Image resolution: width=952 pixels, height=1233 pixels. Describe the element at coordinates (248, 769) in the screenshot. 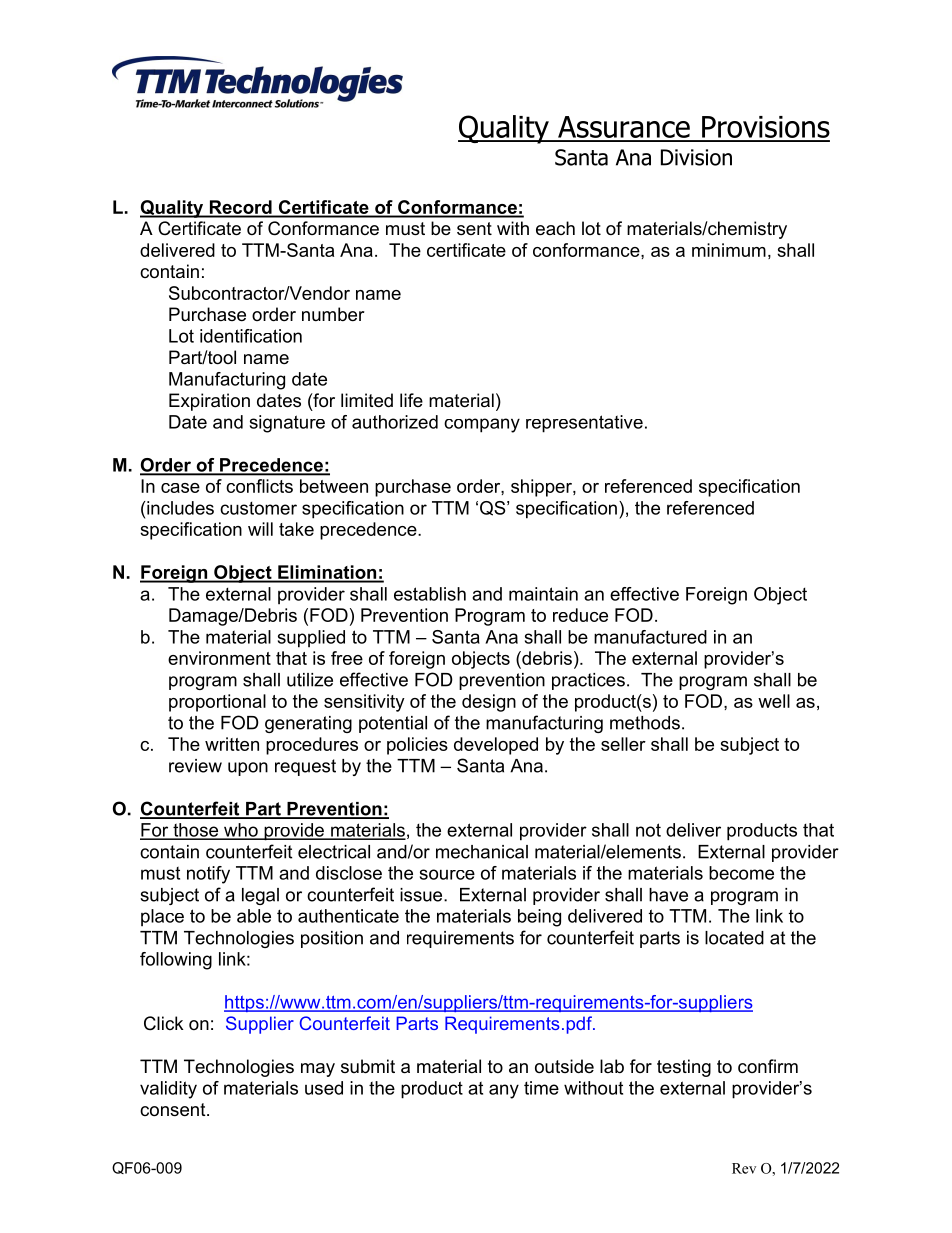

I see `upon` at that location.
